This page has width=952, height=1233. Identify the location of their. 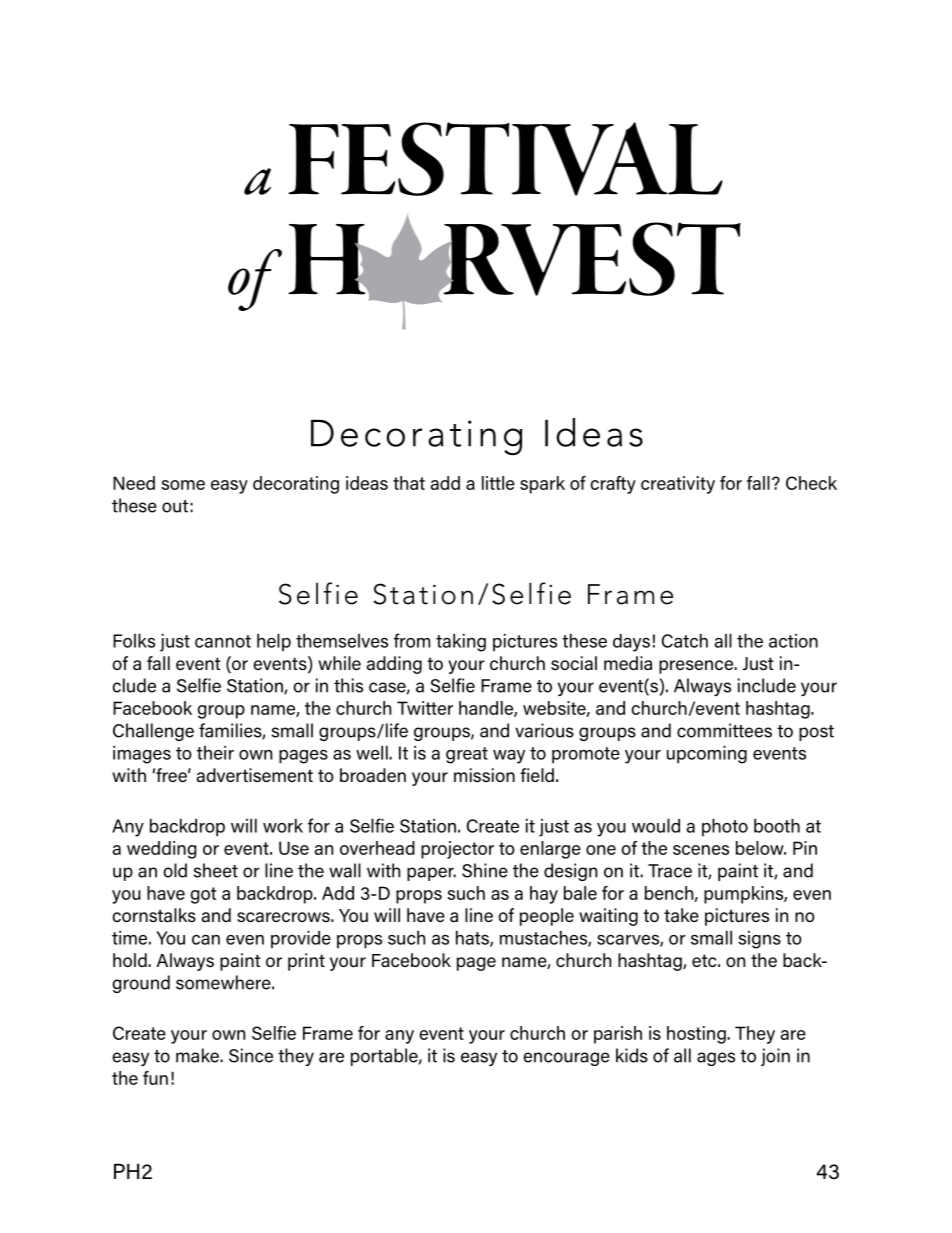
(215, 752).
